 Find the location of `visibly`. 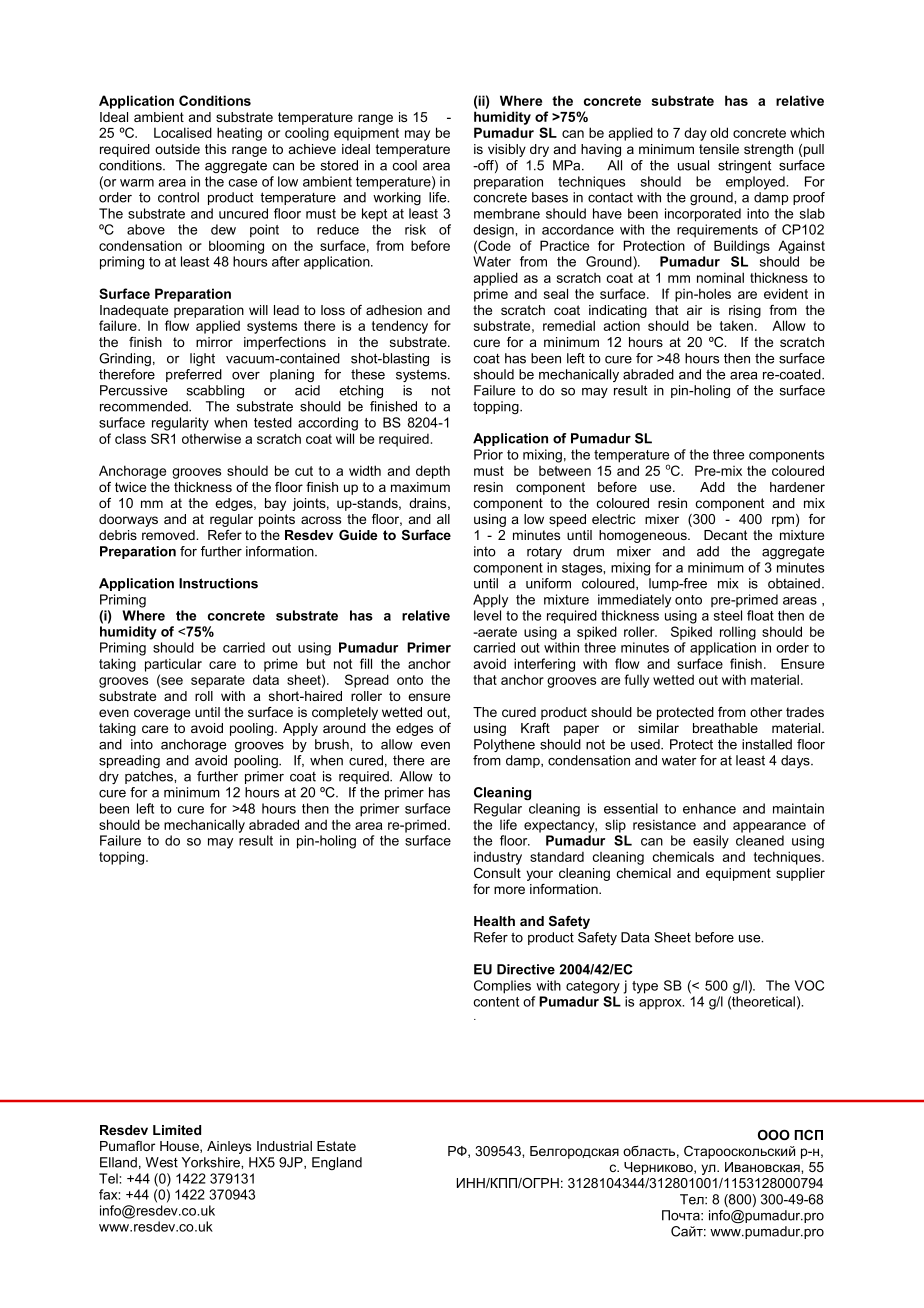

visibly is located at coordinates (507, 150).
